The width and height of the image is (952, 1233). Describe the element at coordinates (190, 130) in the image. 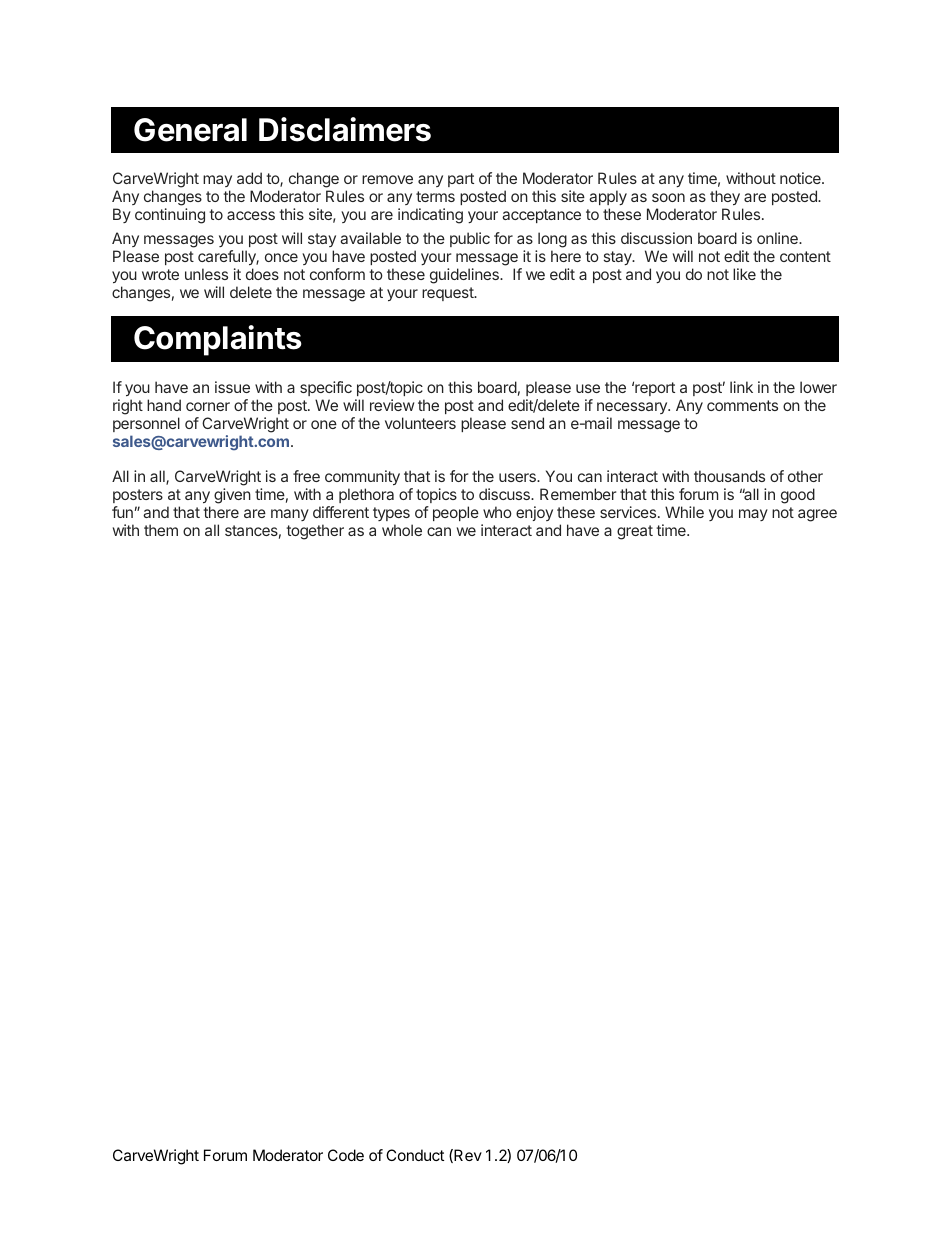

I see `General` at that location.
